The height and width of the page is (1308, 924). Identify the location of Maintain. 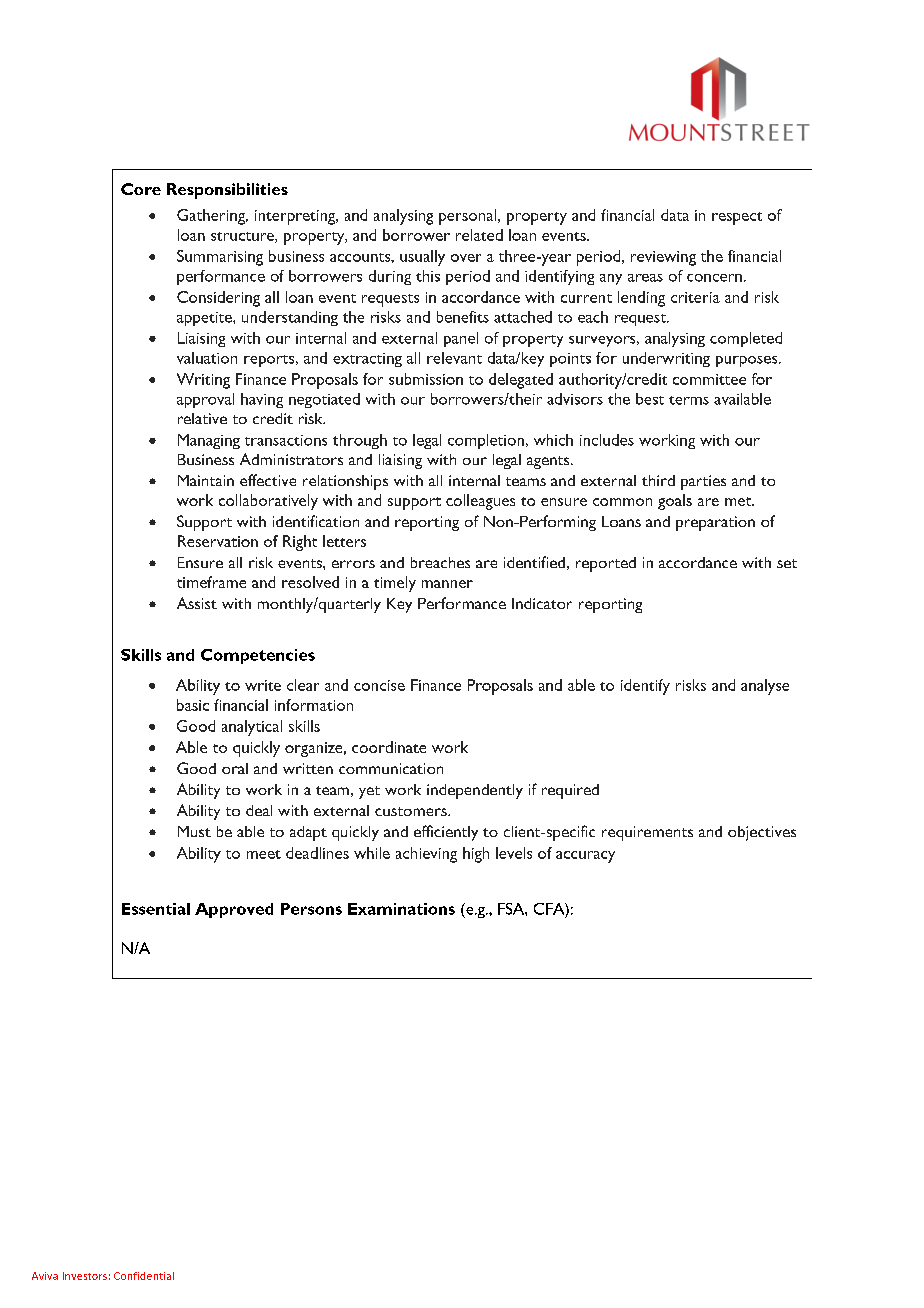
(206, 480).
